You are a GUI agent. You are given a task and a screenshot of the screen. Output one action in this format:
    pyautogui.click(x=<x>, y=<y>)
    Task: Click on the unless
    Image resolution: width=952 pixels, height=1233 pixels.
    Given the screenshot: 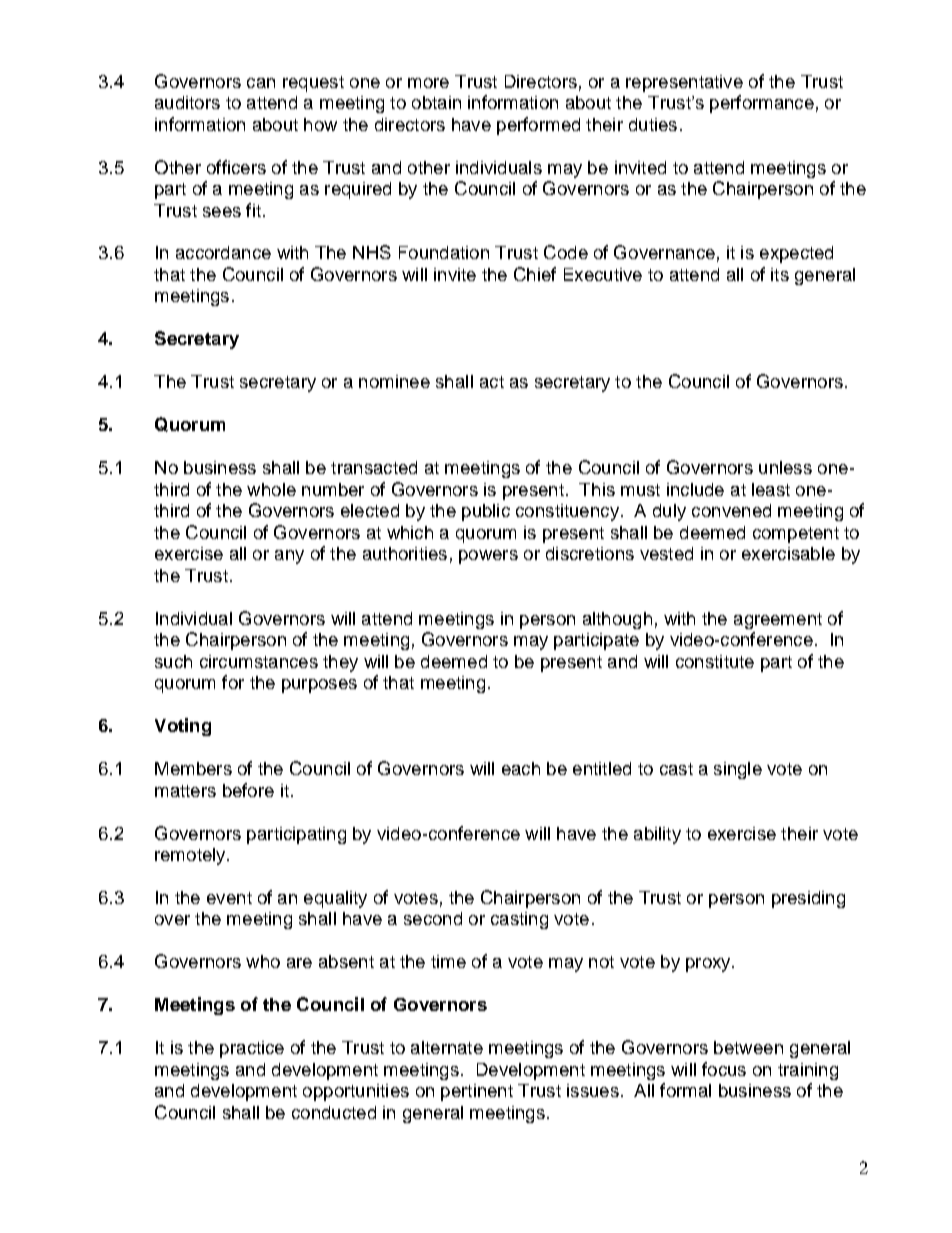 What is the action you would take?
    pyautogui.click(x=785, y=467)
